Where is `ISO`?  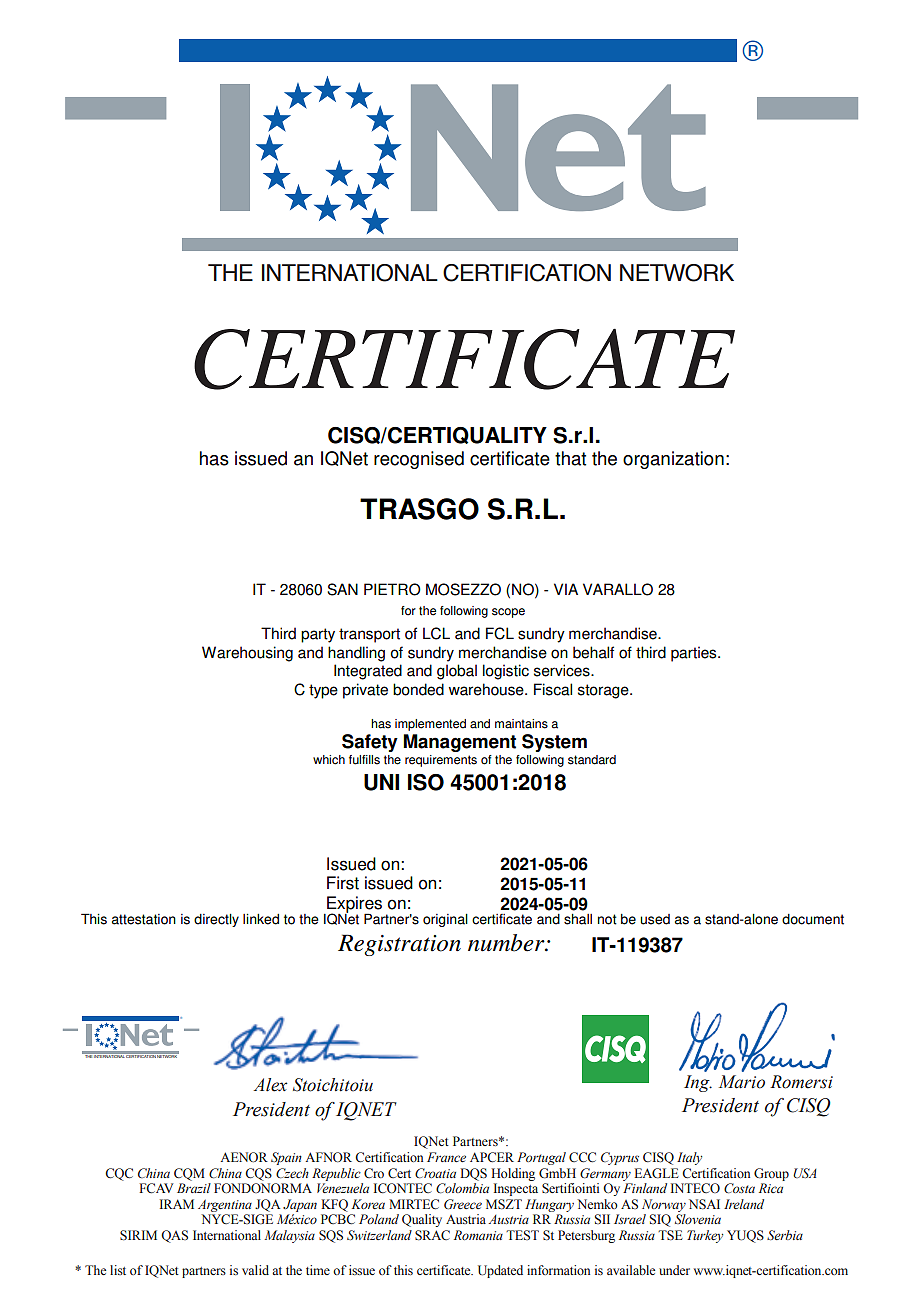
ISO is located at coordinates (426, 782).
